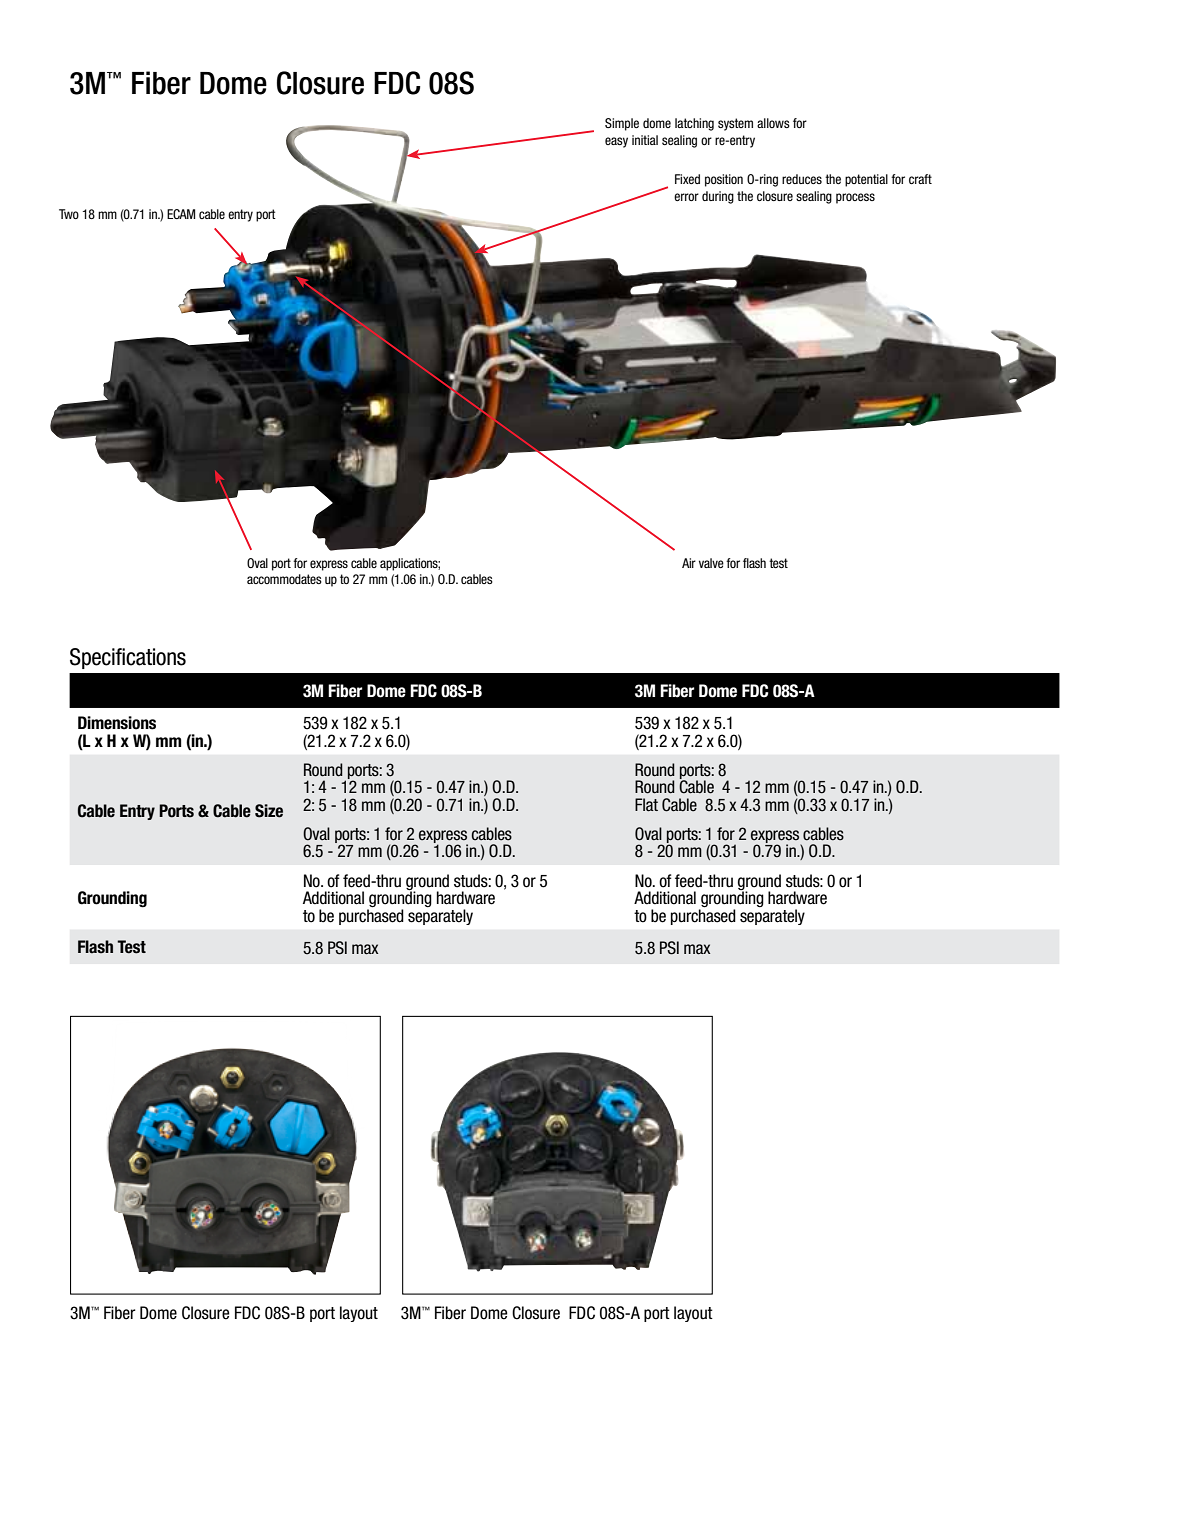  Describe the element at coordinates (689, 563) in the document. I see `Air` at that location.
